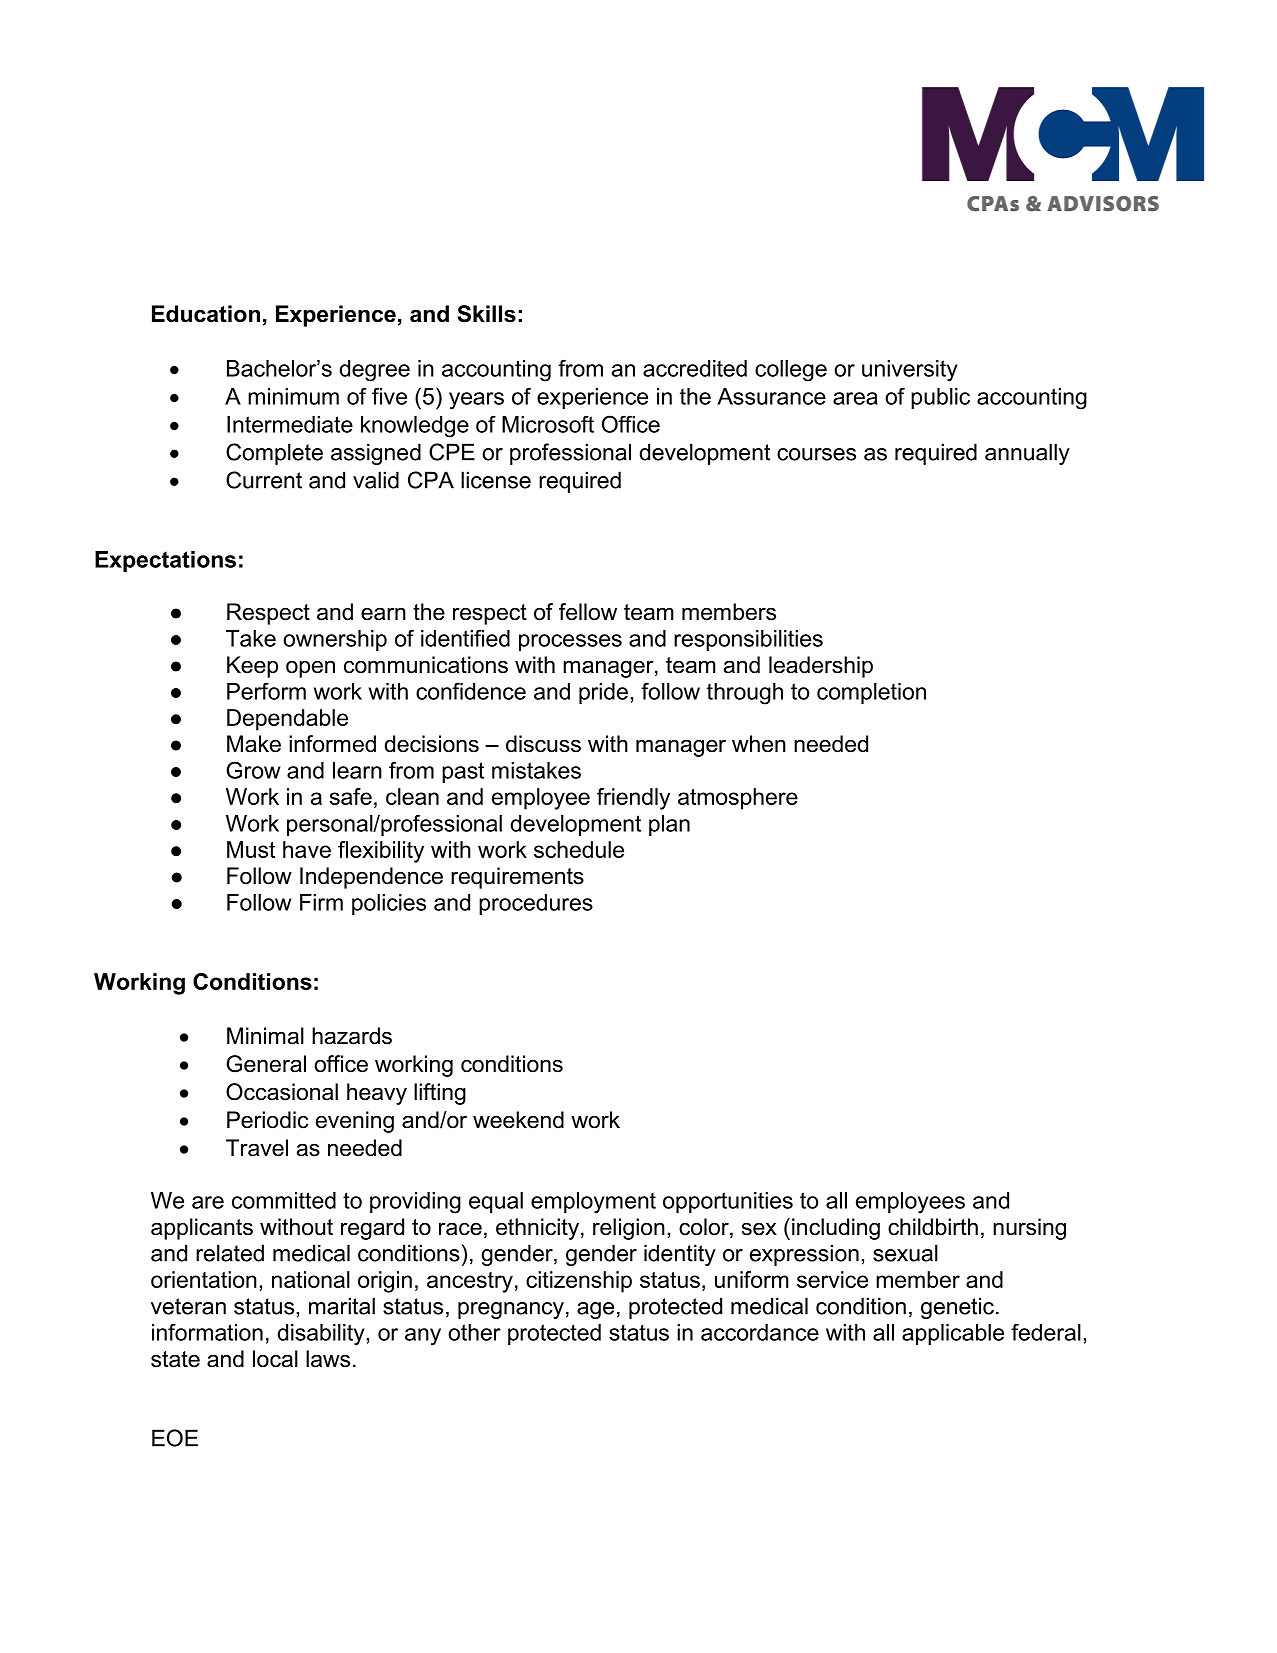 This screenshot has height=1653, width=1277. Describe the element at coordinates (738, 799) in the screenshot. I see `atmosphere` at that location.
